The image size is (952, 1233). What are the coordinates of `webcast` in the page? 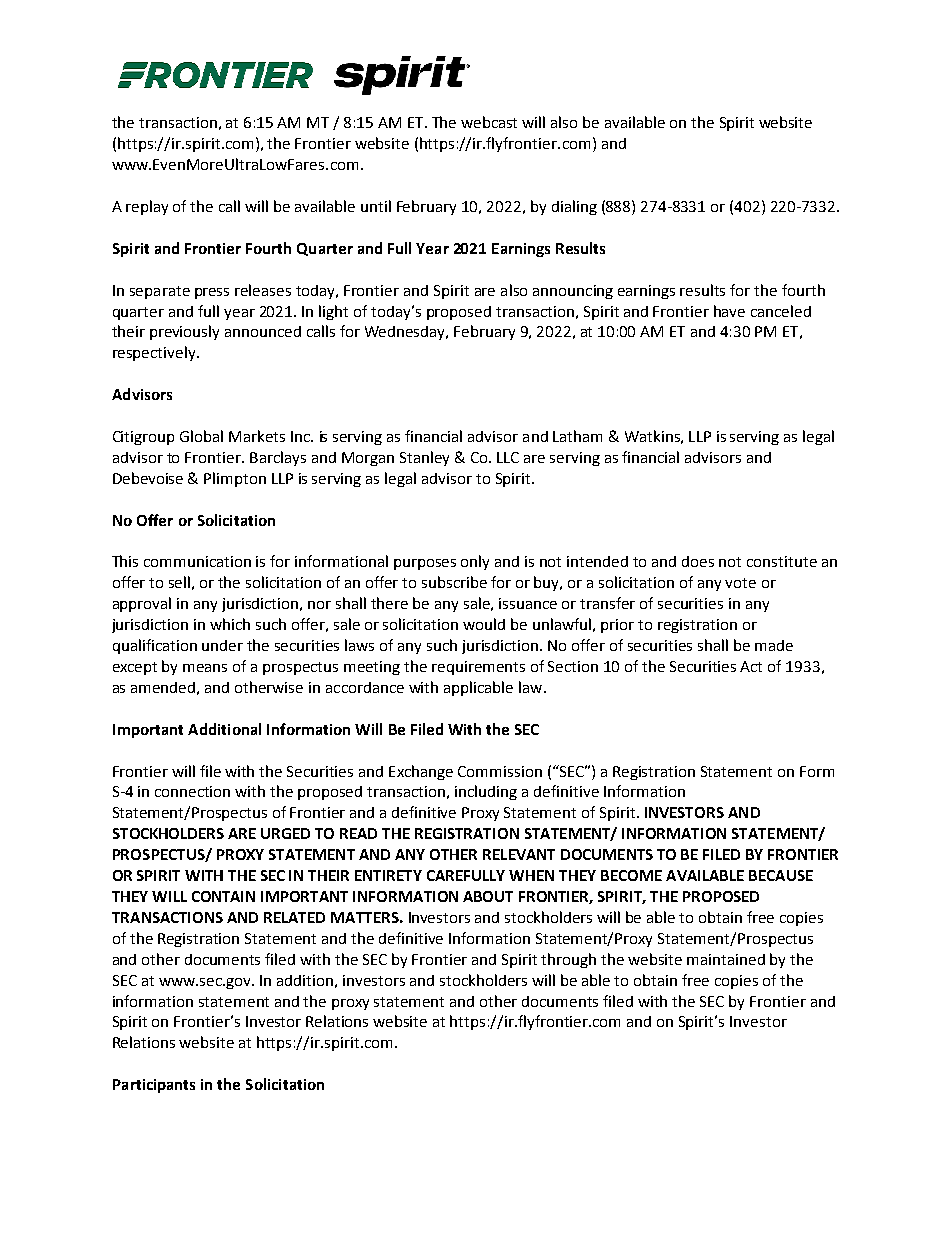 It's located at (489, 122).
